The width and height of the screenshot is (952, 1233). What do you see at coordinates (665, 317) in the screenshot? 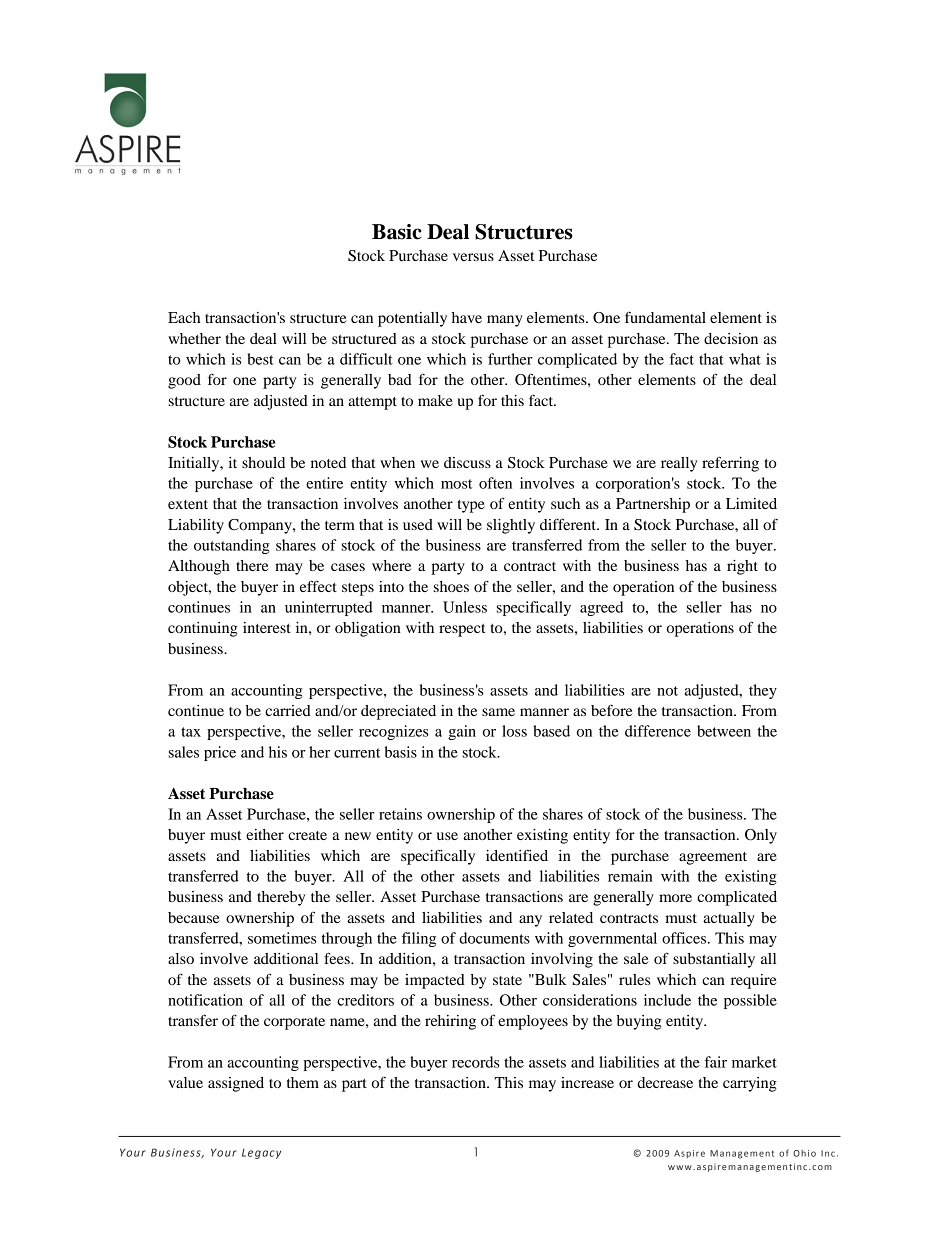
I see `fundamental` at bounding box center [665, 317].
